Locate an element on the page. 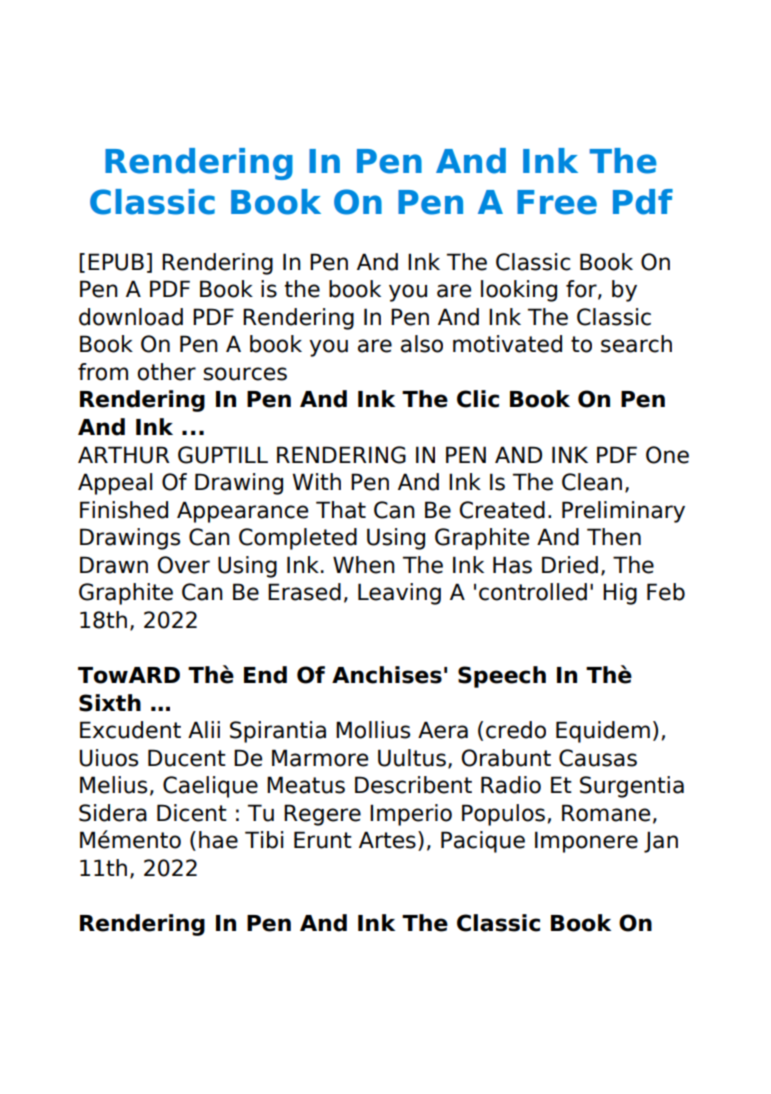 Image resolution: width=771 pixels, height=1094 pixels. looking is located at coordinates (519, 291).
